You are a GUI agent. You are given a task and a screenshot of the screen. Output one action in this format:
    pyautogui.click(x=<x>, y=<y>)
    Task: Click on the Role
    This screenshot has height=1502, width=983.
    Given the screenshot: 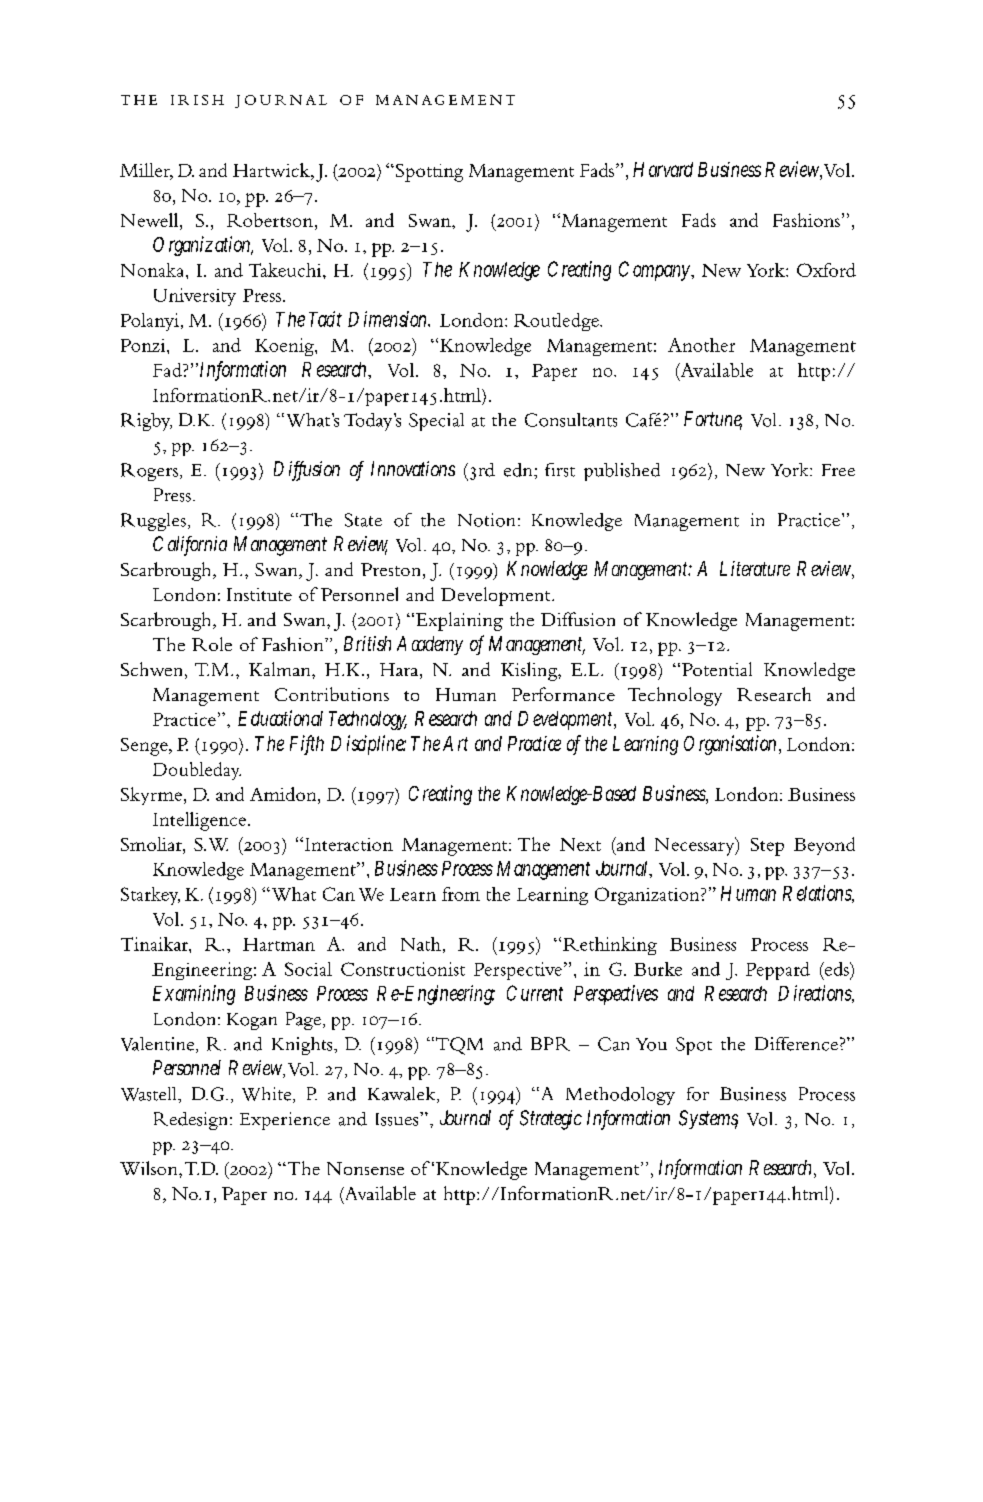 What is the action you would take?
    pyautogui.click(x=212, y=644)
